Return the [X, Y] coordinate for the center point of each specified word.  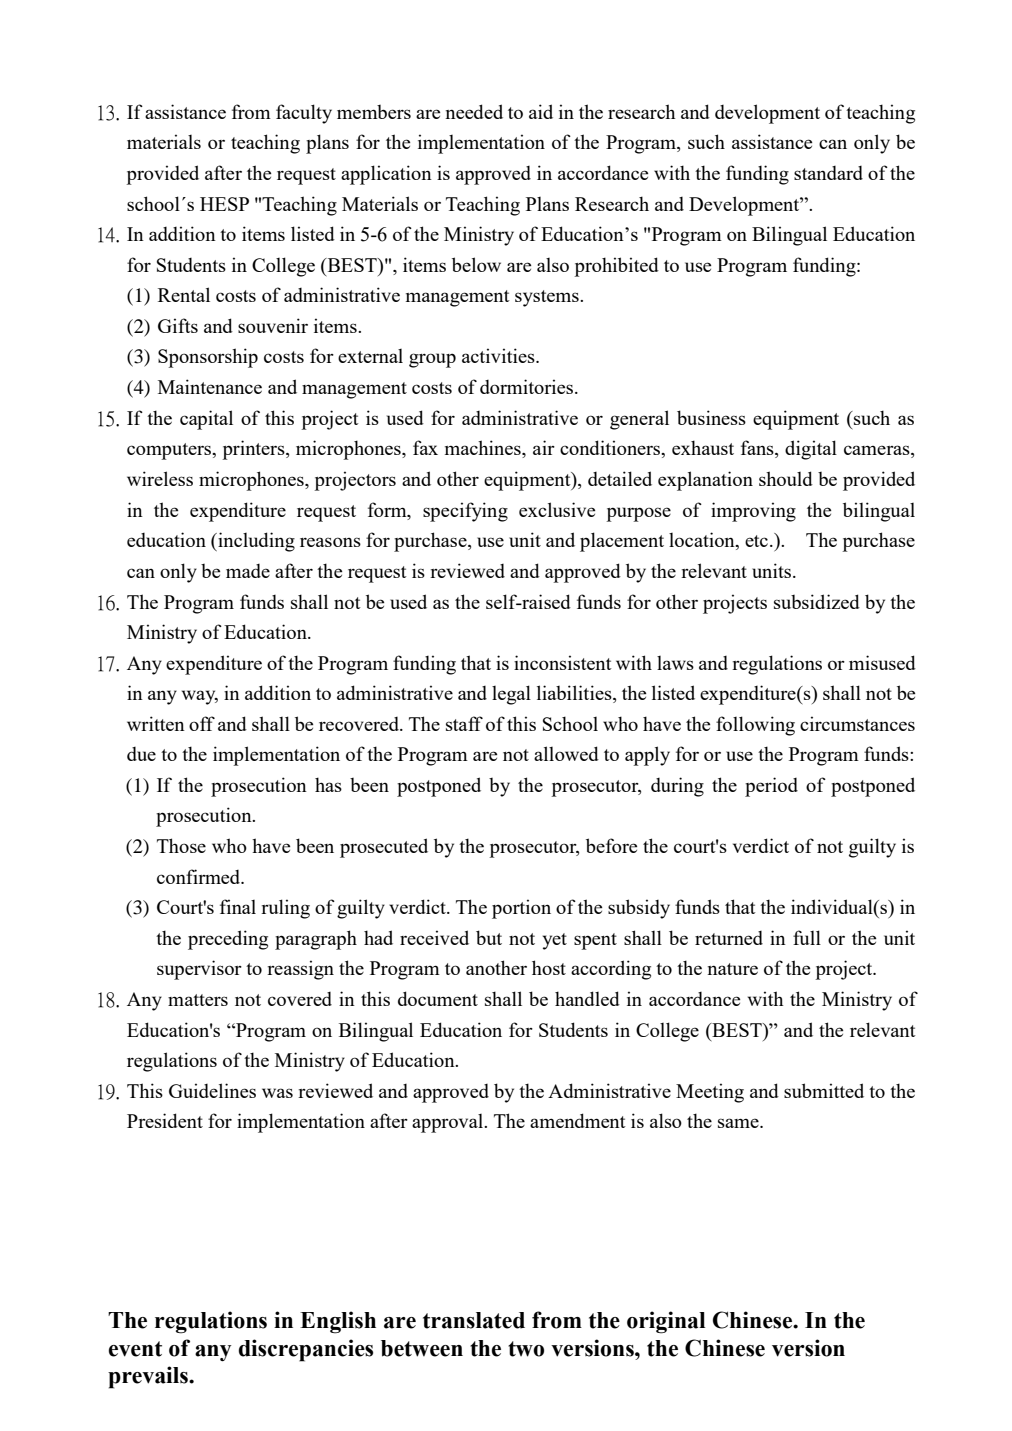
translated [474, 1320]
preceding [228, 940]
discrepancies [306, 1350]
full [807, 937]
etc [758, 541]
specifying [465, 512]
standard [828, 173]
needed [474, 111]
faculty [304, 114]
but [489, 937]
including [255, 542]
